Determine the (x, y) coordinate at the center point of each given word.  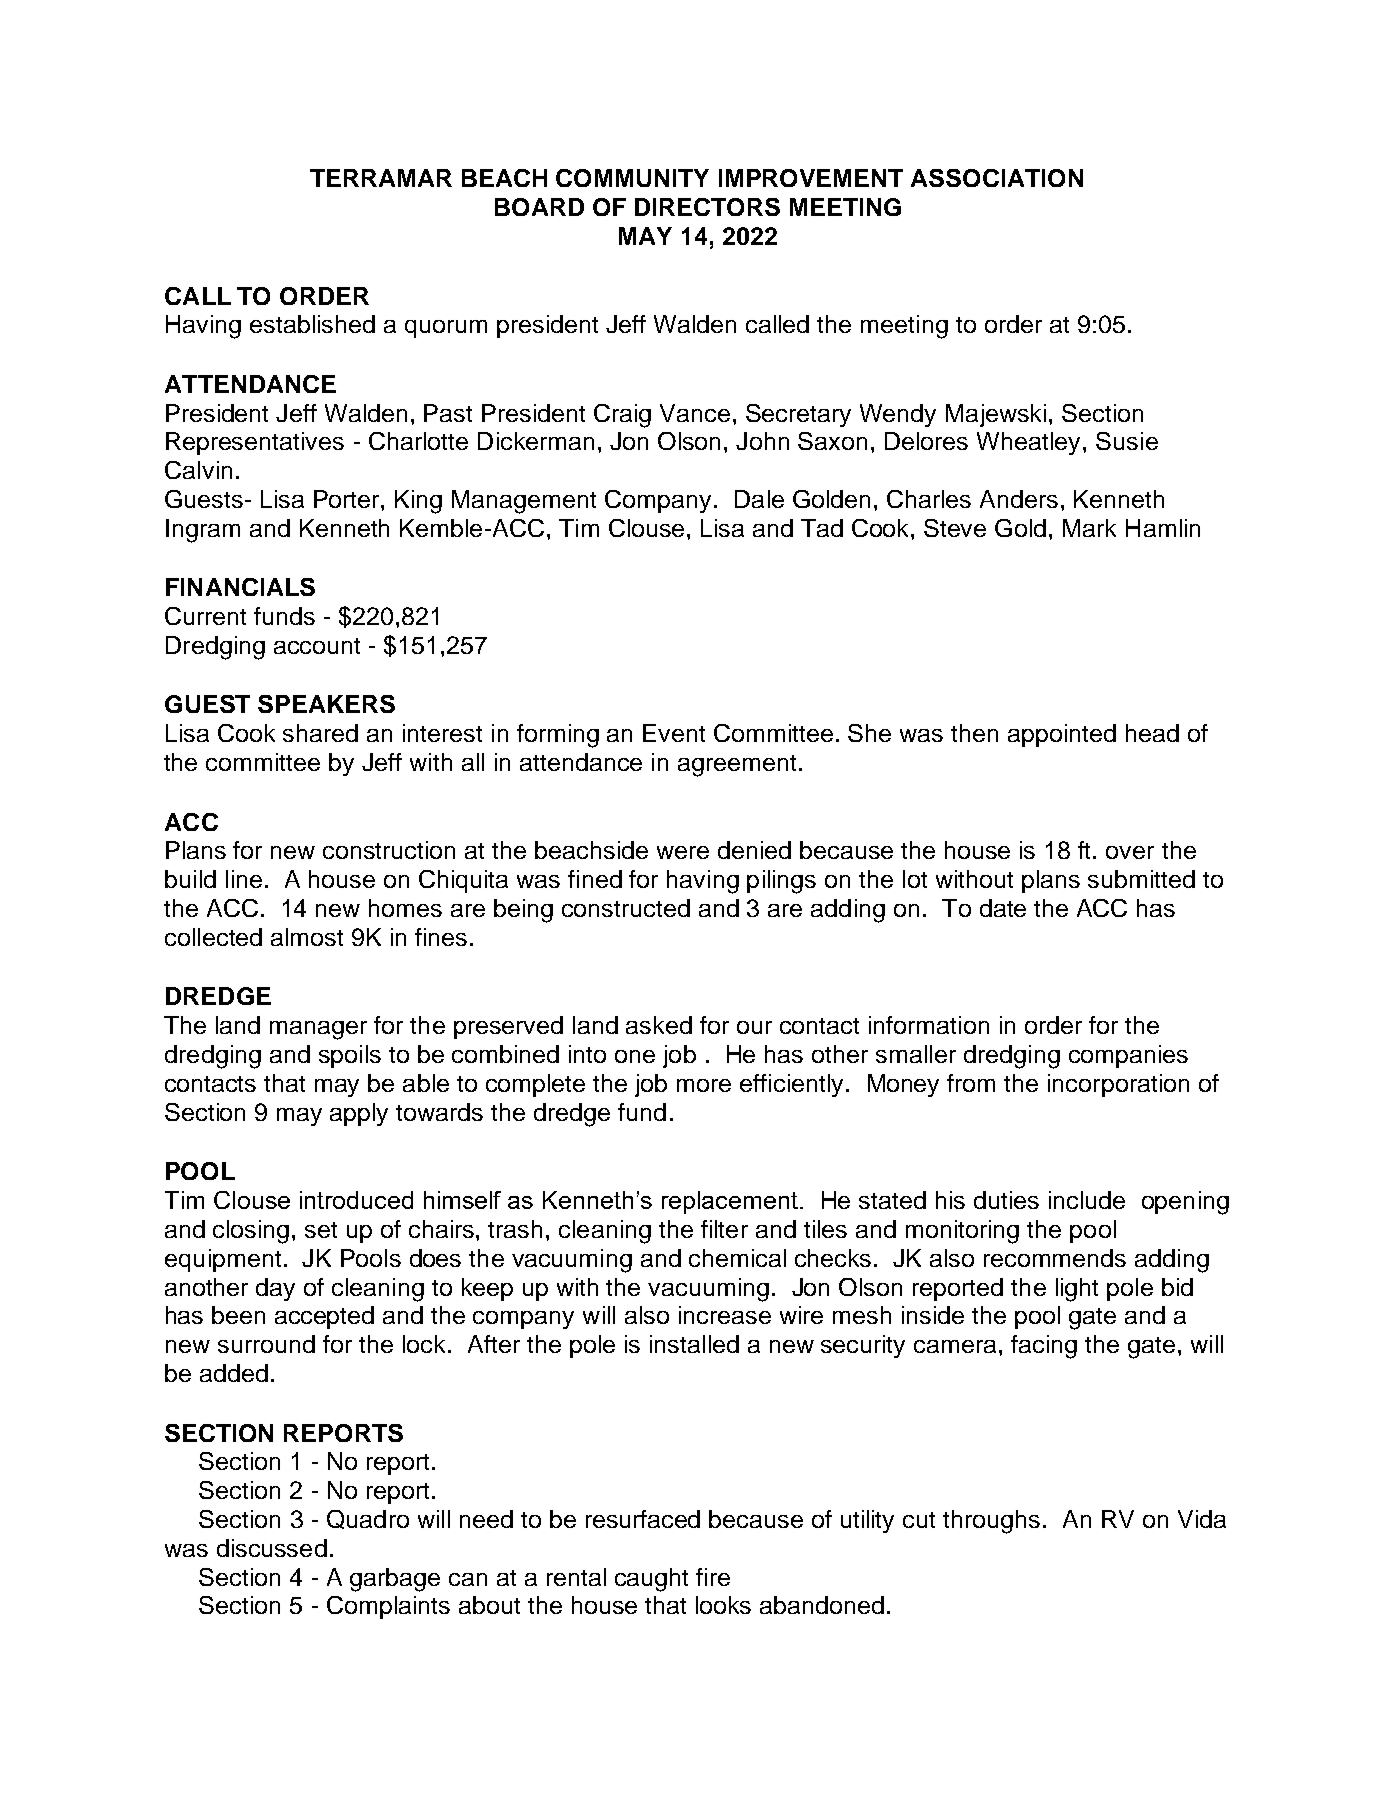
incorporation (1118, 1085)
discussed (272, 1548)
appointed (1062, 735)
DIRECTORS (707, 207)
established (312, 324)
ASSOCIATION (997, 178)
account (317, 646)
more (704, 1085)
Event (674, 733)
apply (359, 1114)
